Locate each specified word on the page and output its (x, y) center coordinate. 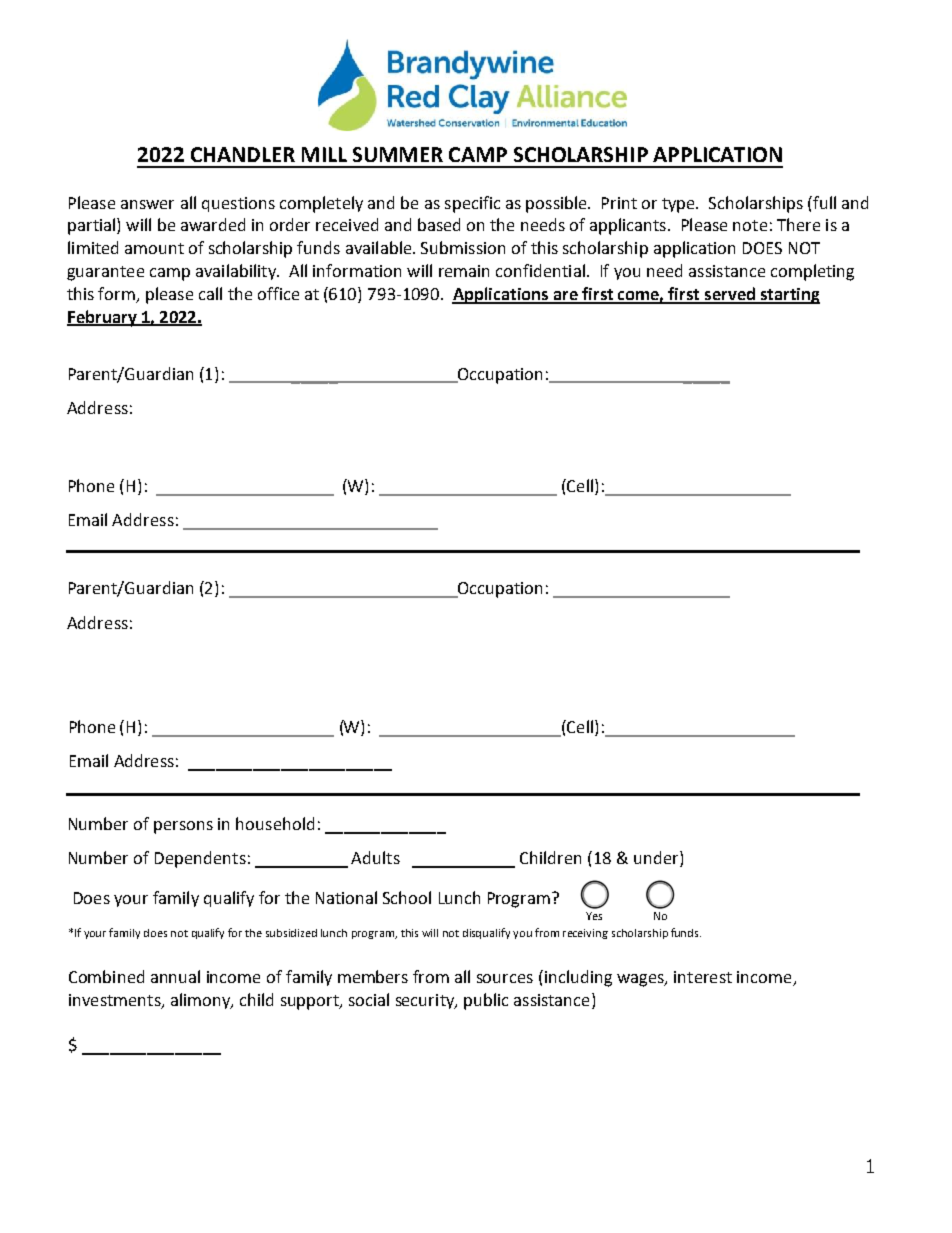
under (657, 859)
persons (183, 827)
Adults (375, 857)
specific (472, 204)
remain (464, 271)
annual (175, 976)
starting (789, 296)
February (103, 318)
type (679, 205)
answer (147, 204)
